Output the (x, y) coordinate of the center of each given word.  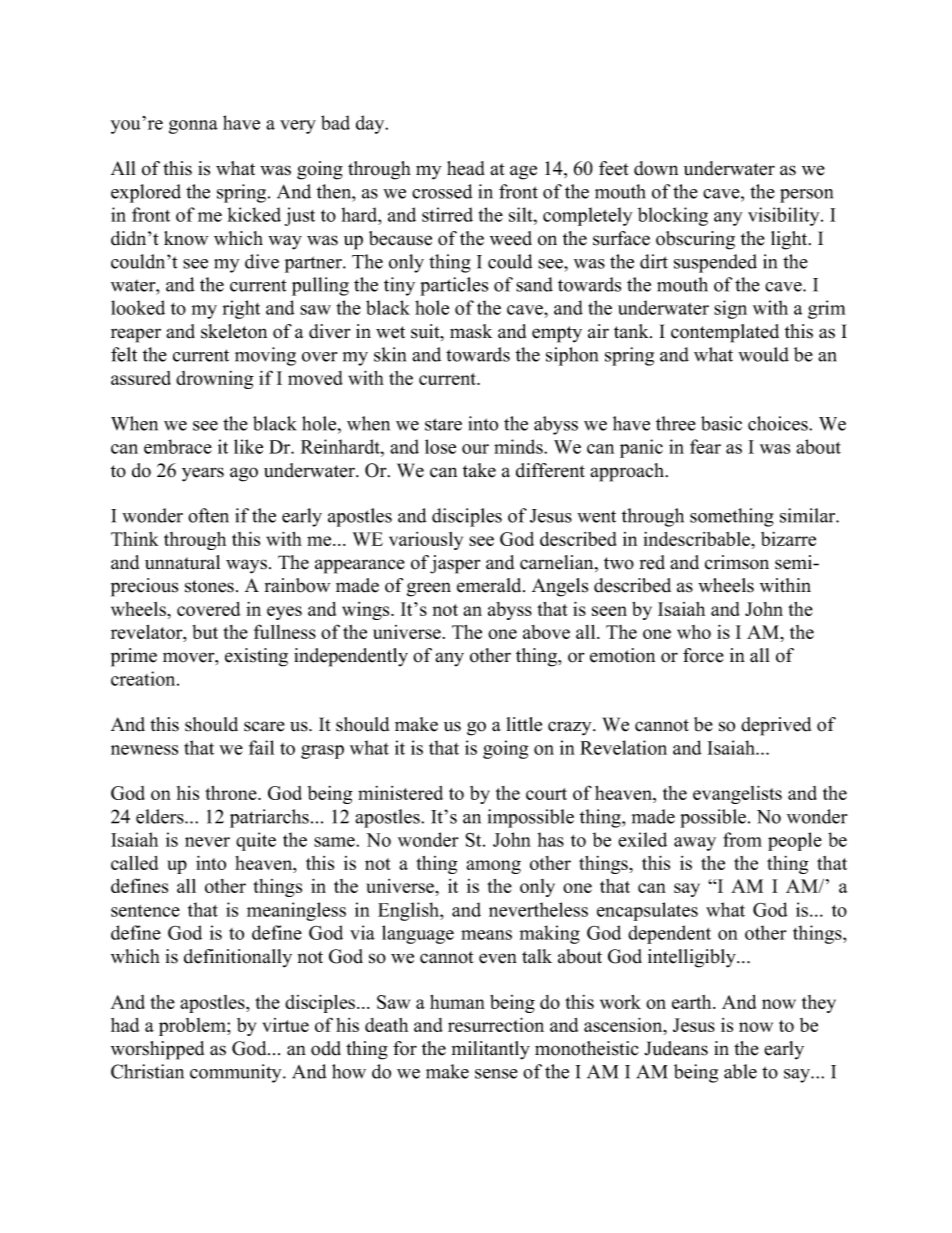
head (466, 168)
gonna (193, 127)
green (429, 589)
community (237, 1073)
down (656, 168)
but (205, 632)
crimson (737, 562)
